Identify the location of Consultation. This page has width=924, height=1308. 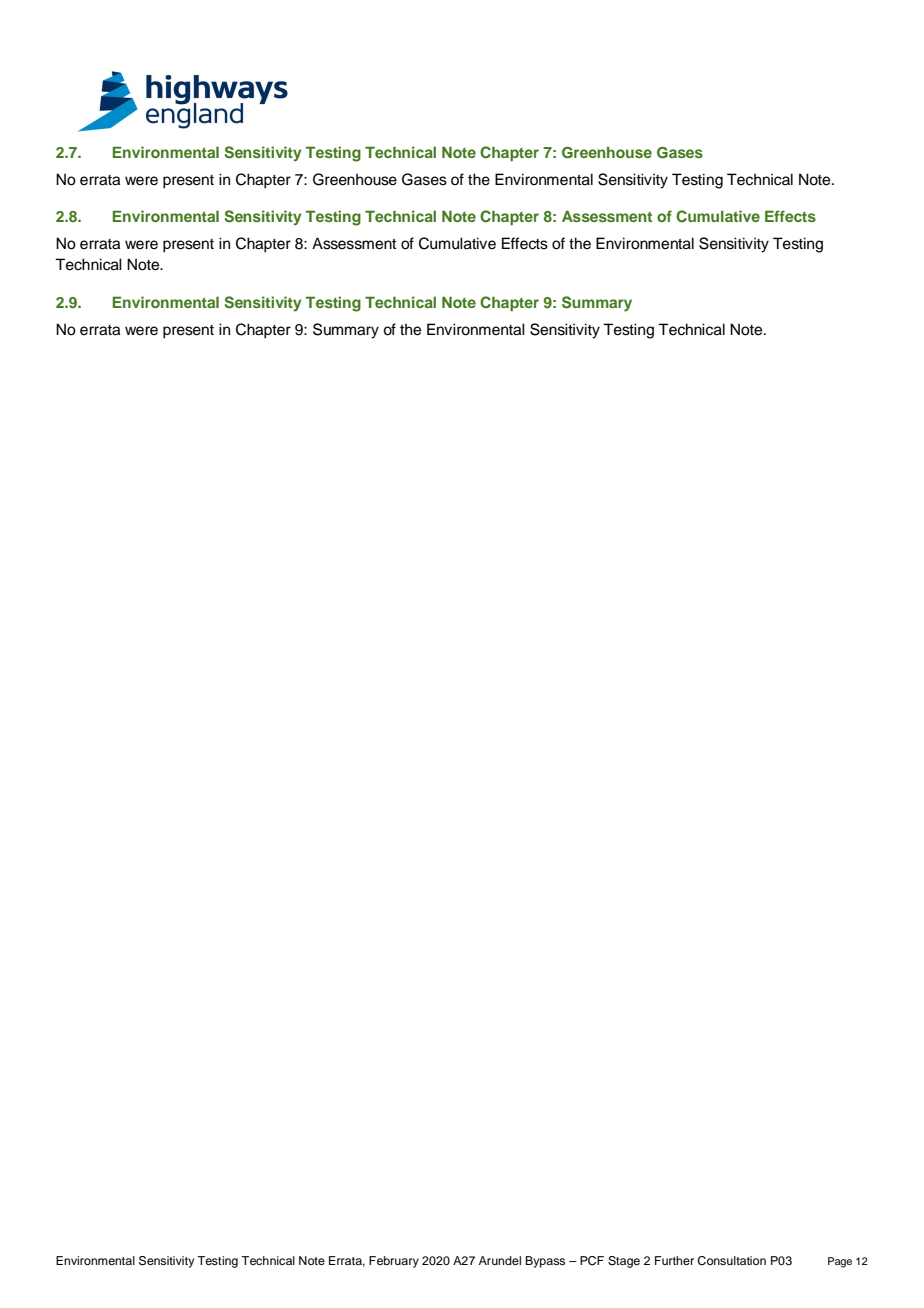
(731, 1261).
